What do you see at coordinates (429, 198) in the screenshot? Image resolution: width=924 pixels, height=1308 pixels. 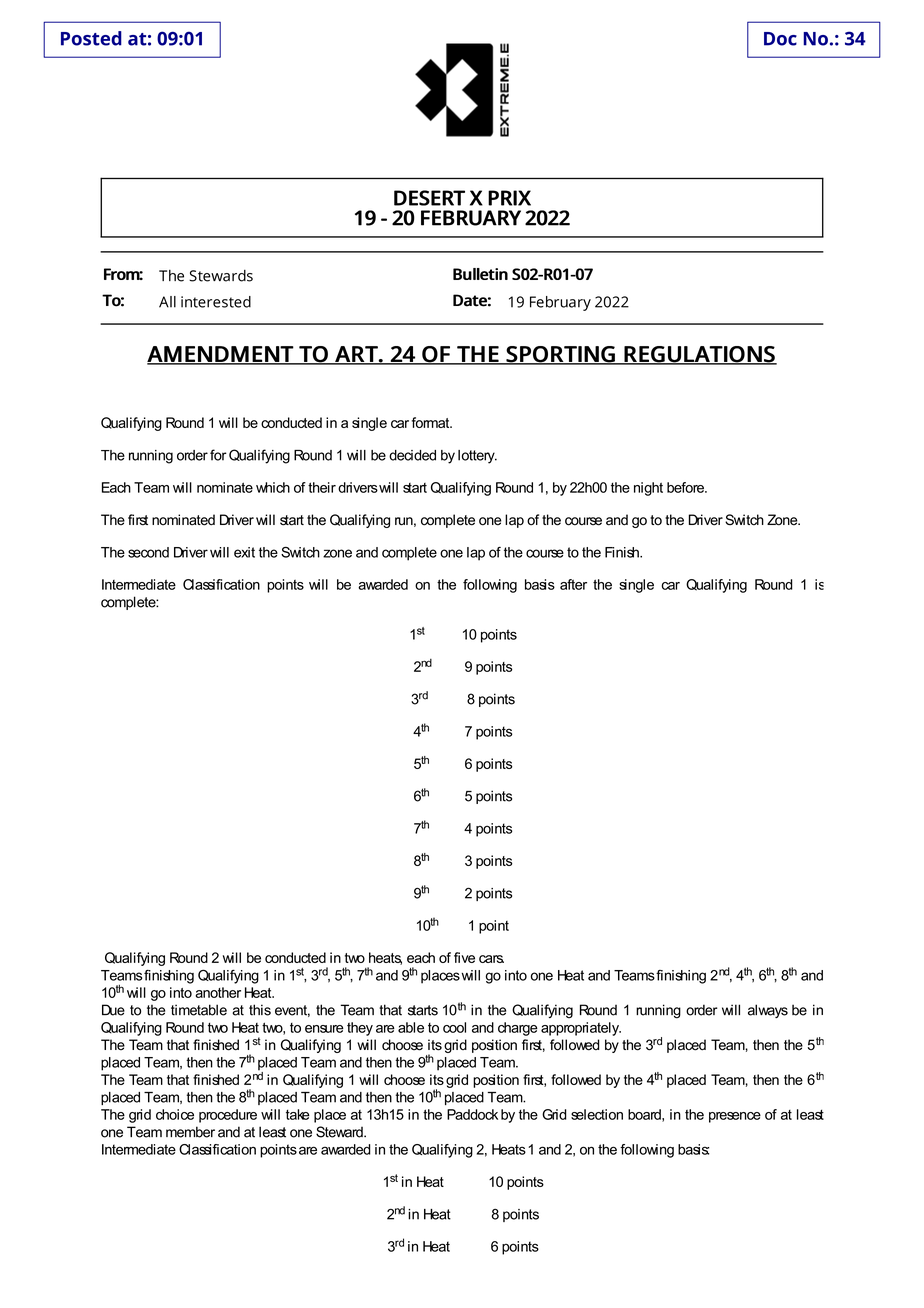 I see `DESERT` at bounding box center [429, 198].
